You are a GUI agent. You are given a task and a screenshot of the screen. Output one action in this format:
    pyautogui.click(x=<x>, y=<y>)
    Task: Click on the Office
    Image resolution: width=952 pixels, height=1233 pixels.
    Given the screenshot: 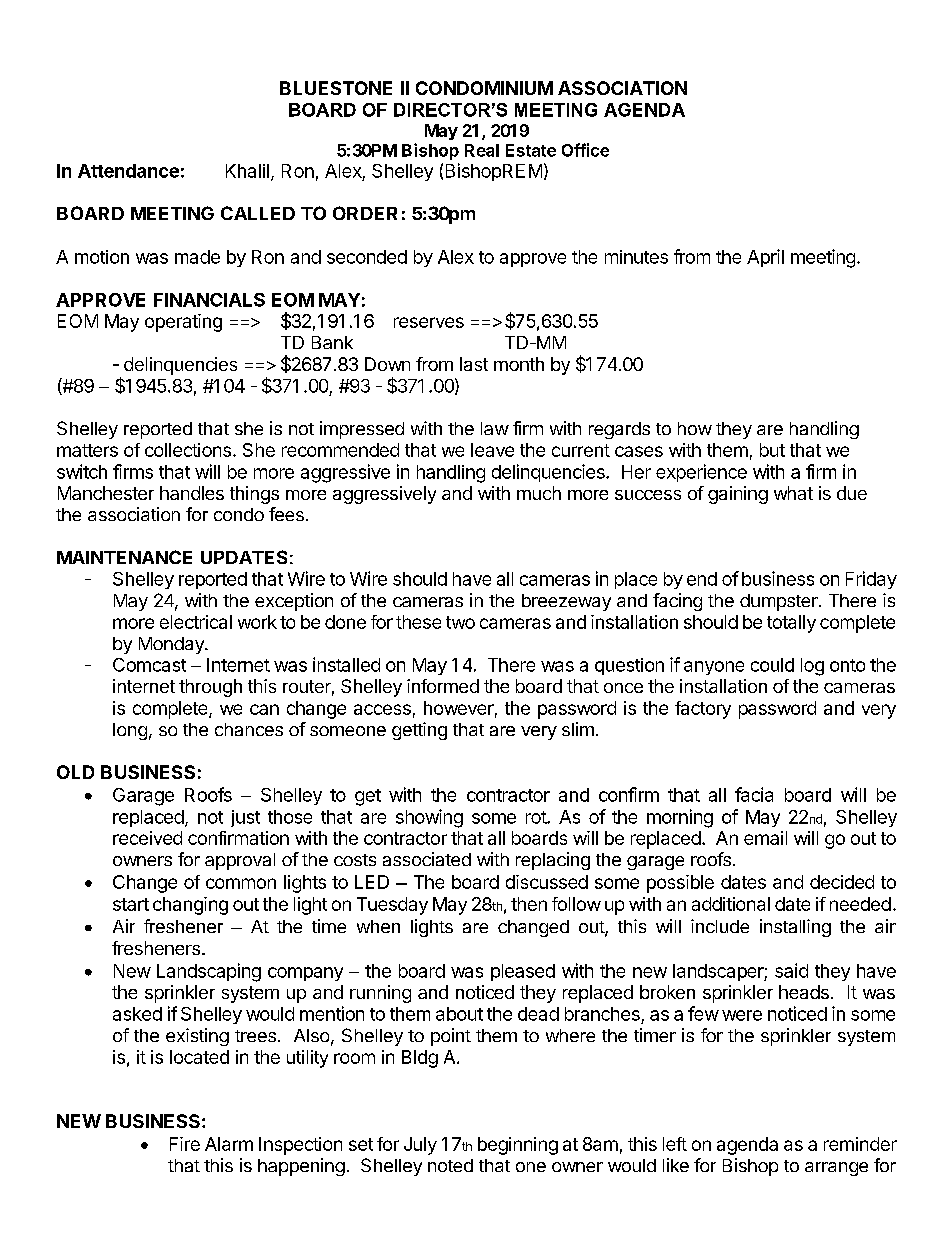 What is the action you would take?
    pyautogui.click(x=585, y=150)
